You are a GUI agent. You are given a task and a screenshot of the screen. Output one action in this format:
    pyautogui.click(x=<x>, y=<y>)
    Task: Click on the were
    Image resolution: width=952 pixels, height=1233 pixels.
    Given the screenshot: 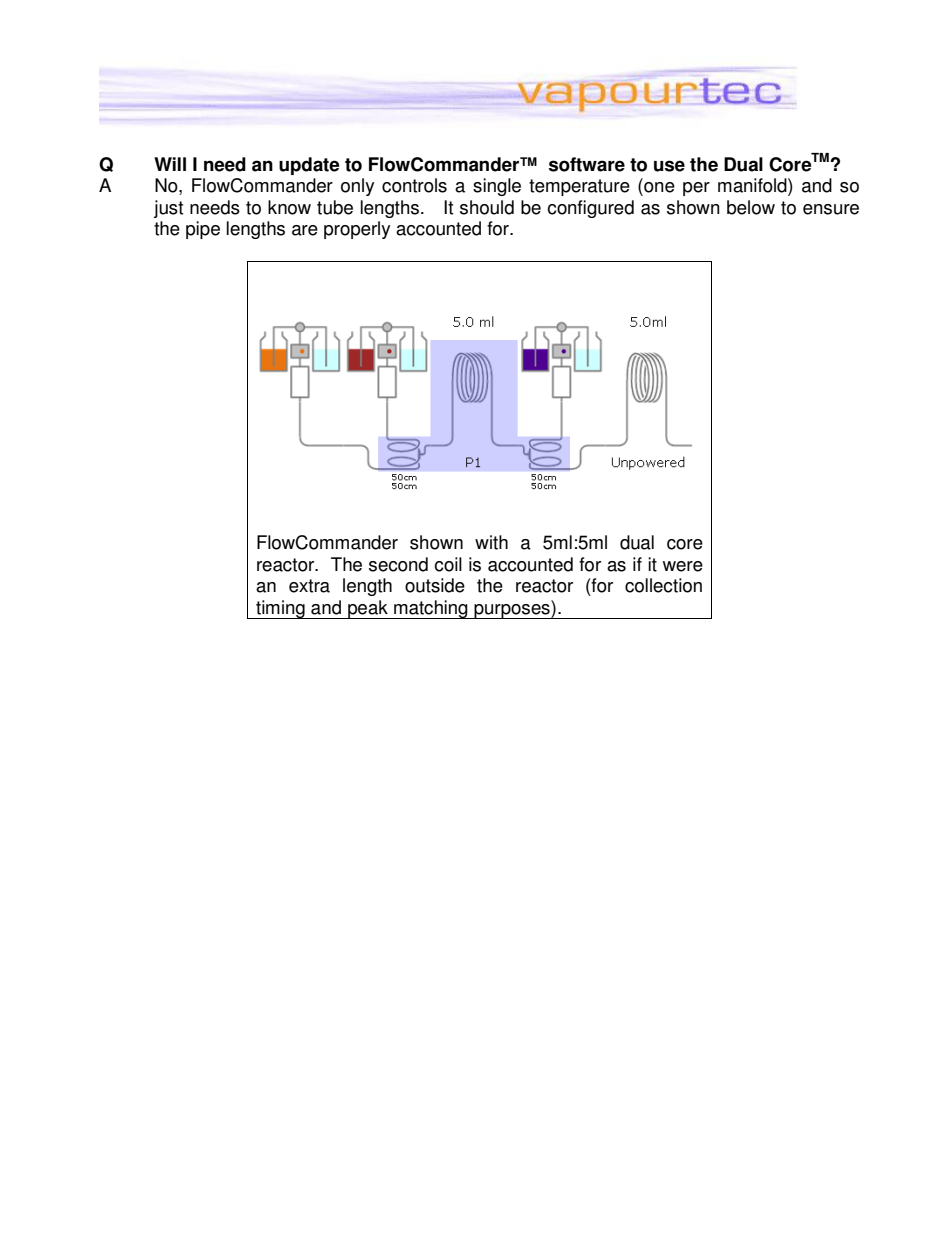 What is the action you would take?
    pyautogui.click(x=683, y=566)
